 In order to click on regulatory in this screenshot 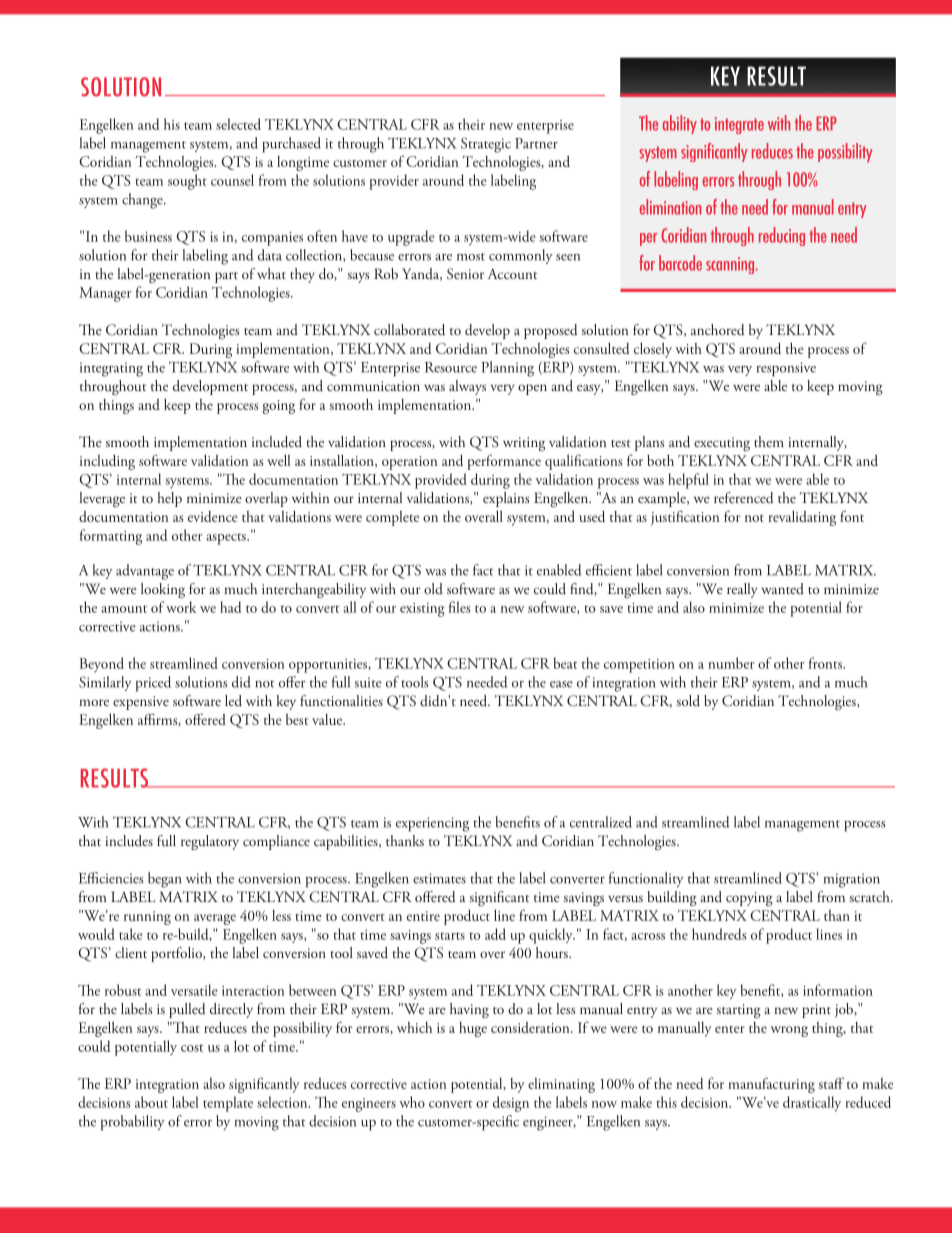, I will do `click(210, 842)`.
